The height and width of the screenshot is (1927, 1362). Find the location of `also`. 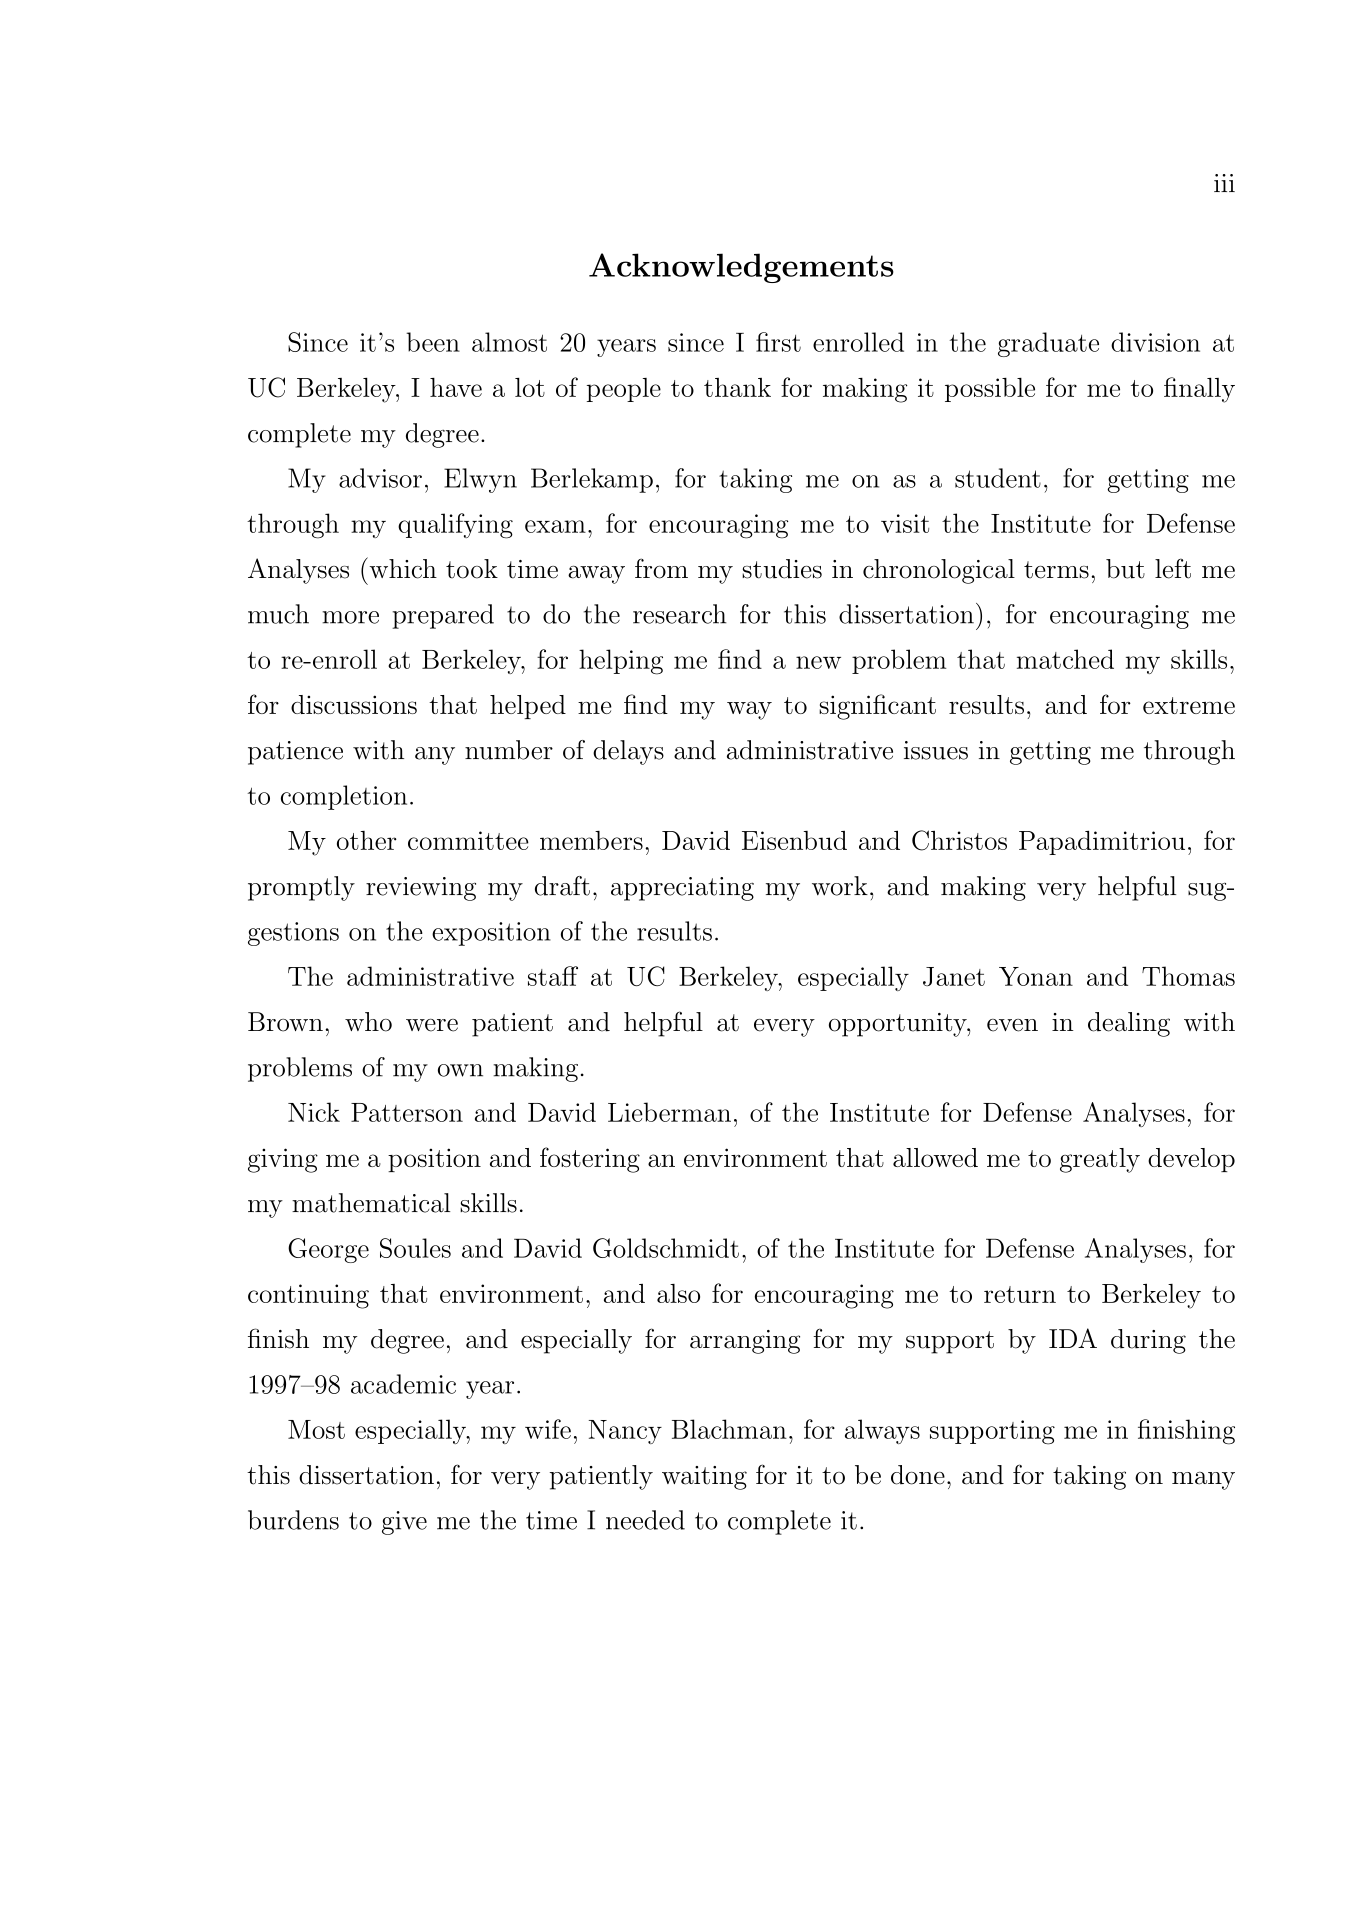

also is located at coordinates (678, 1293).
